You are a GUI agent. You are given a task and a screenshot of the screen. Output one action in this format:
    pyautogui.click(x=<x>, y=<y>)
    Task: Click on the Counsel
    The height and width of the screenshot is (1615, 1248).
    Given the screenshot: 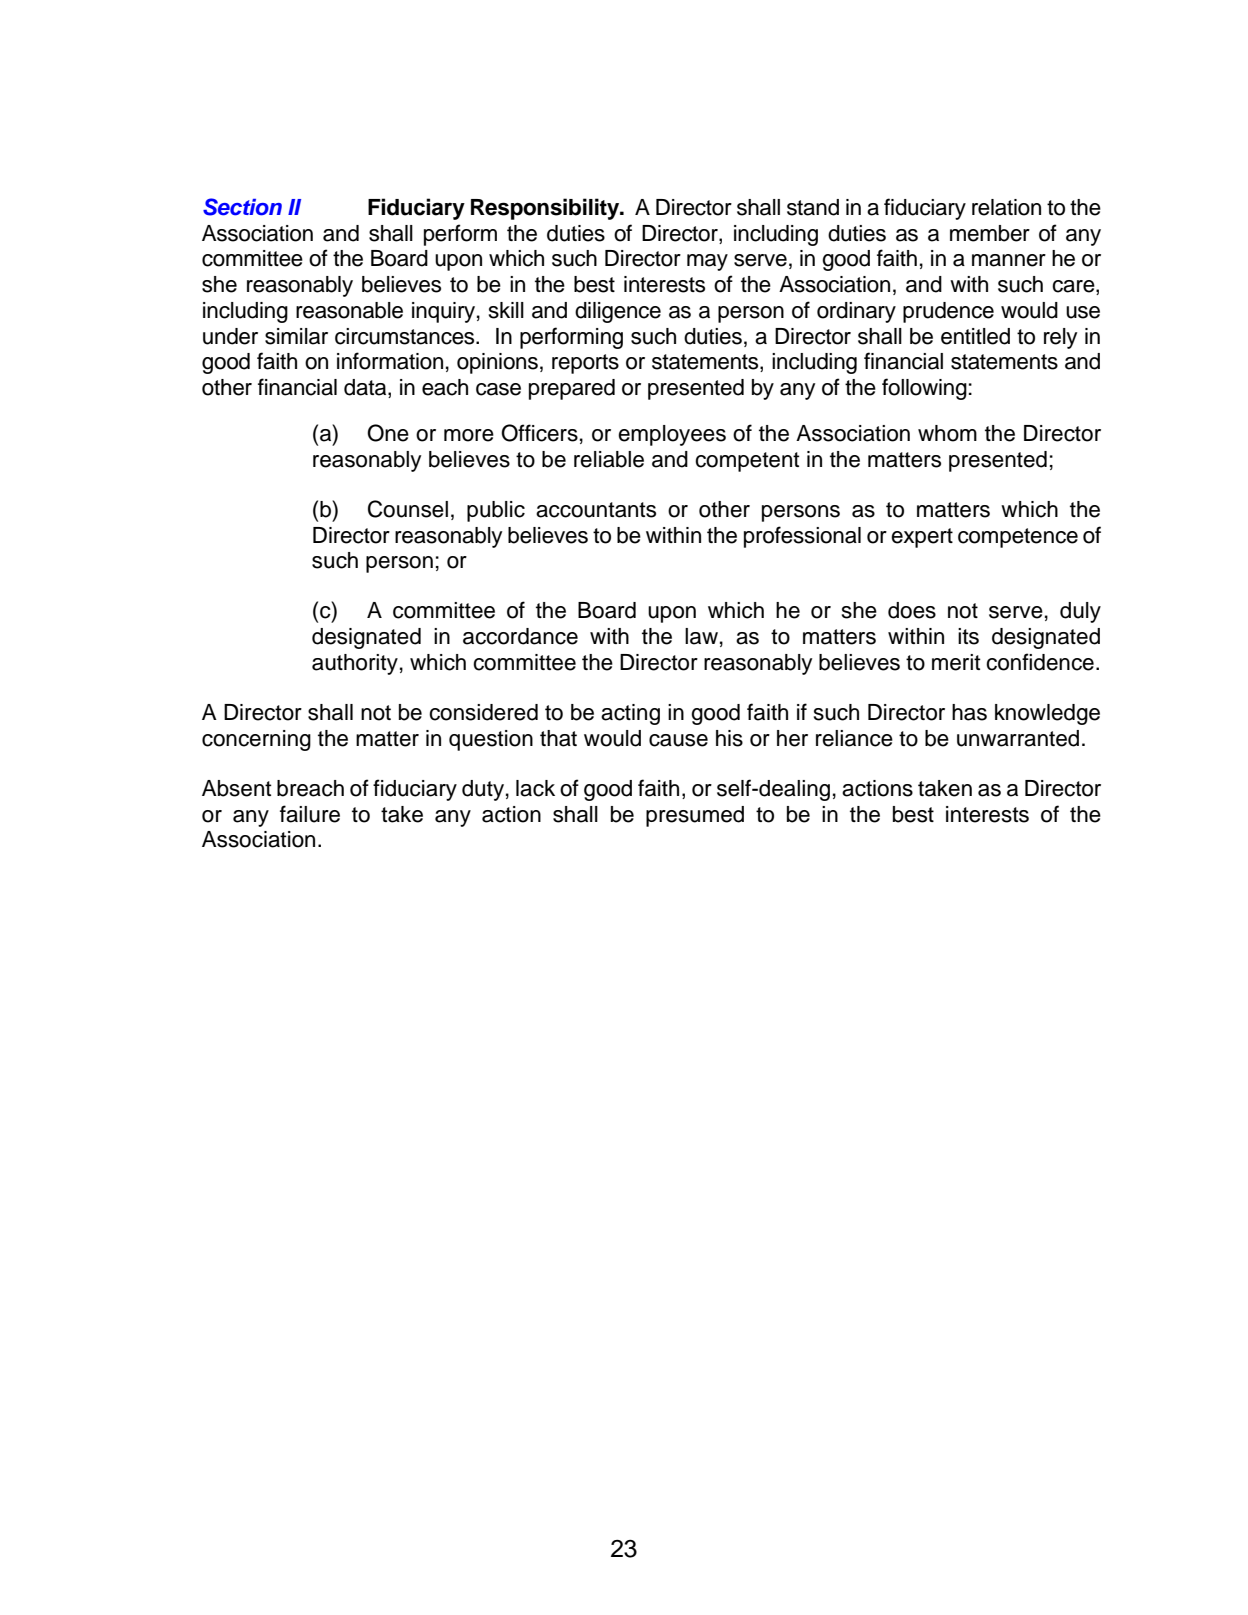 What is the action you would take?
    pyautogui.click(x=408, y=509)
